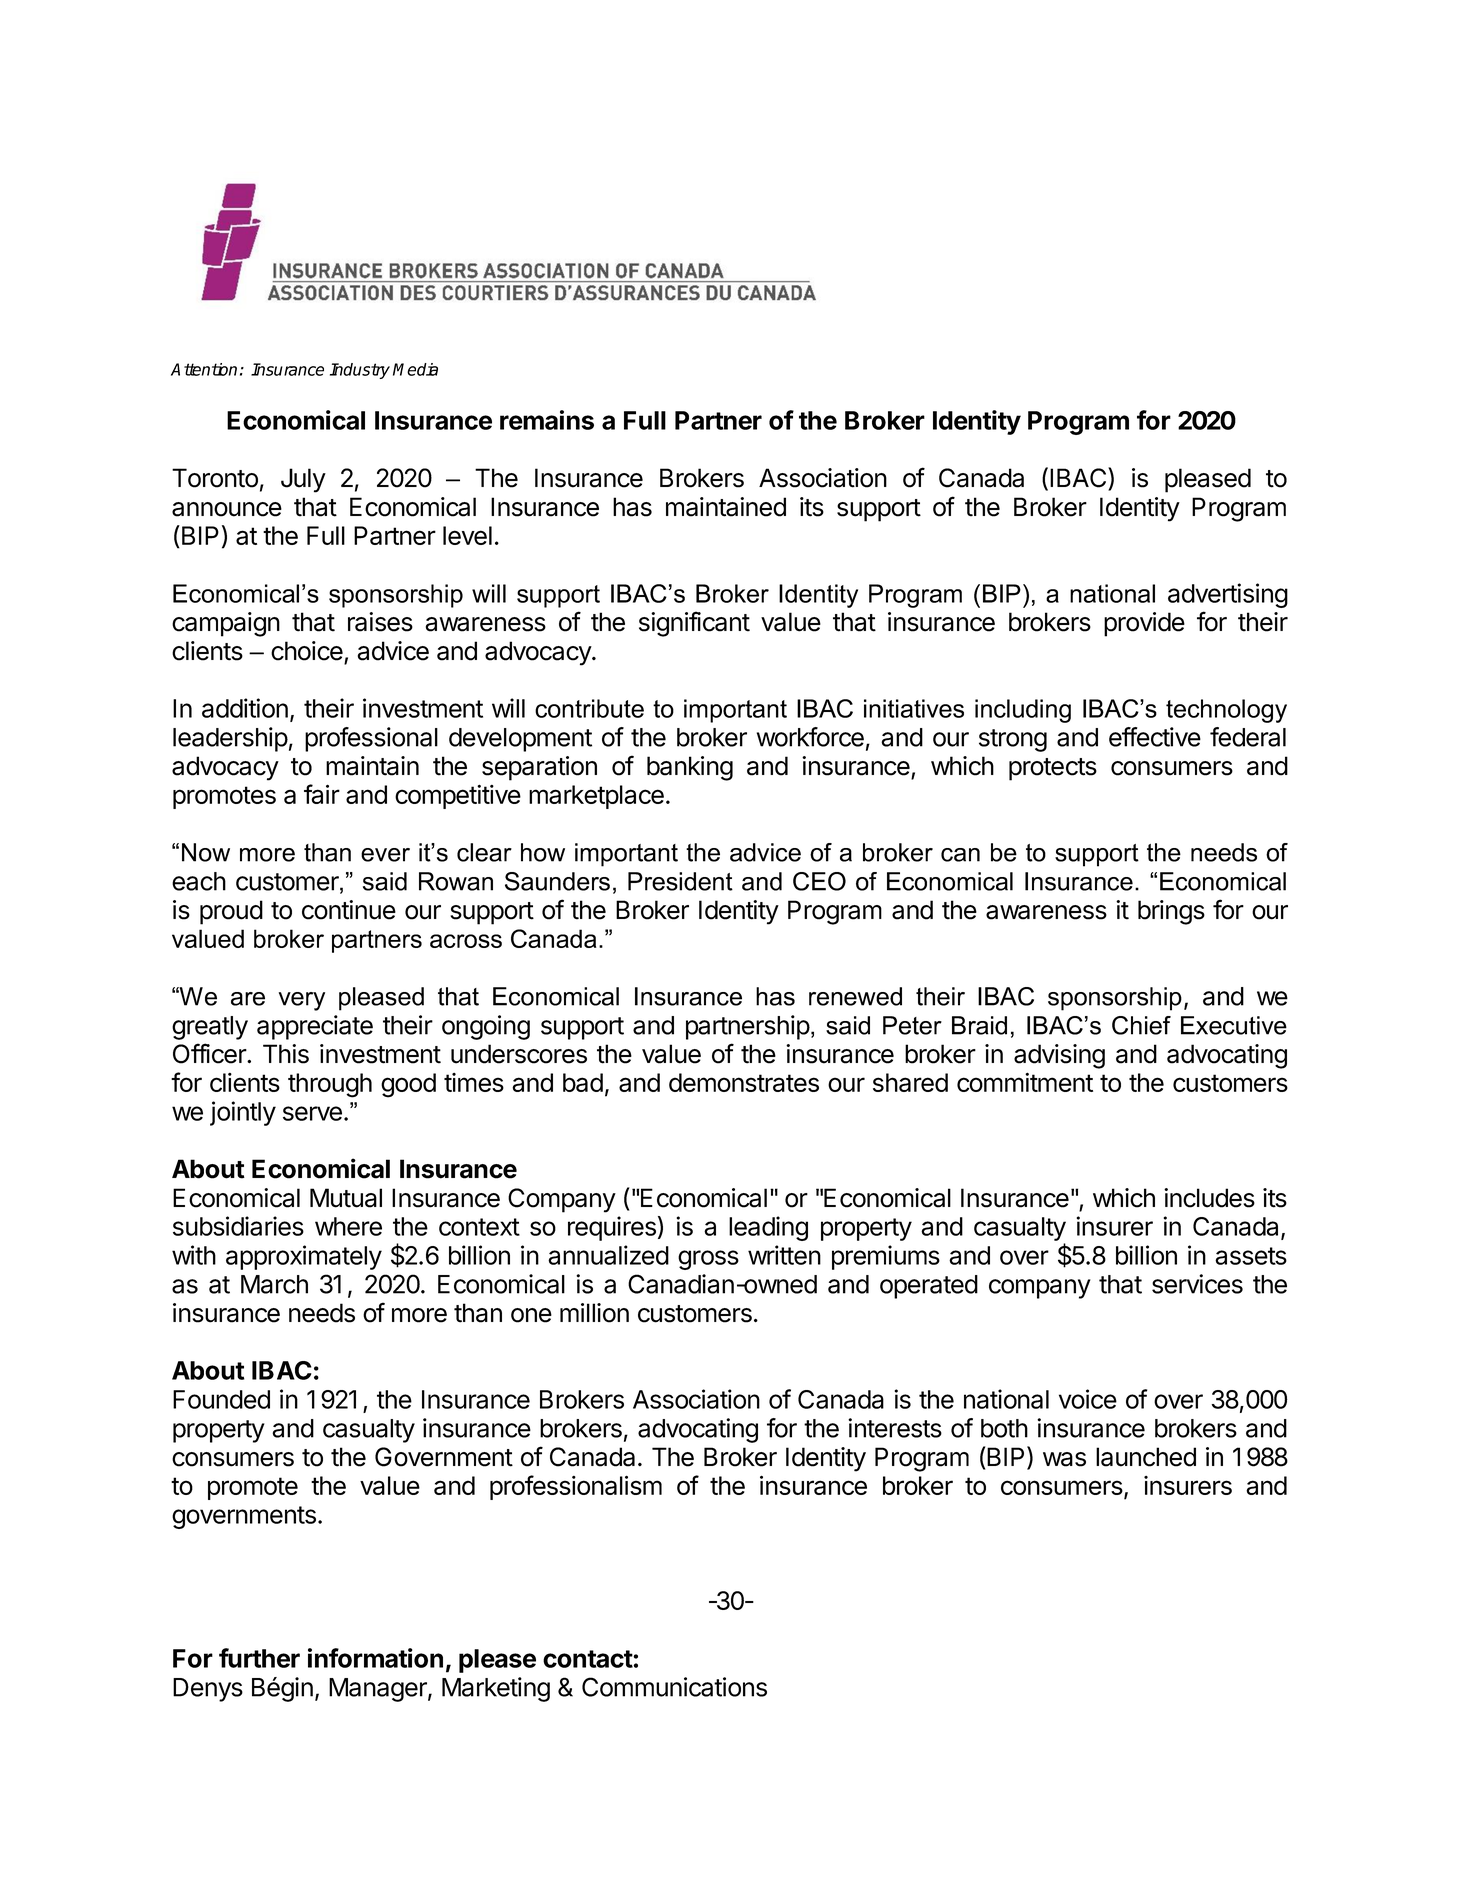 The height and width of the page is (1888, 1459). Describe the element at coordinates (547, 420) in the page. I see `remains` at that location.
